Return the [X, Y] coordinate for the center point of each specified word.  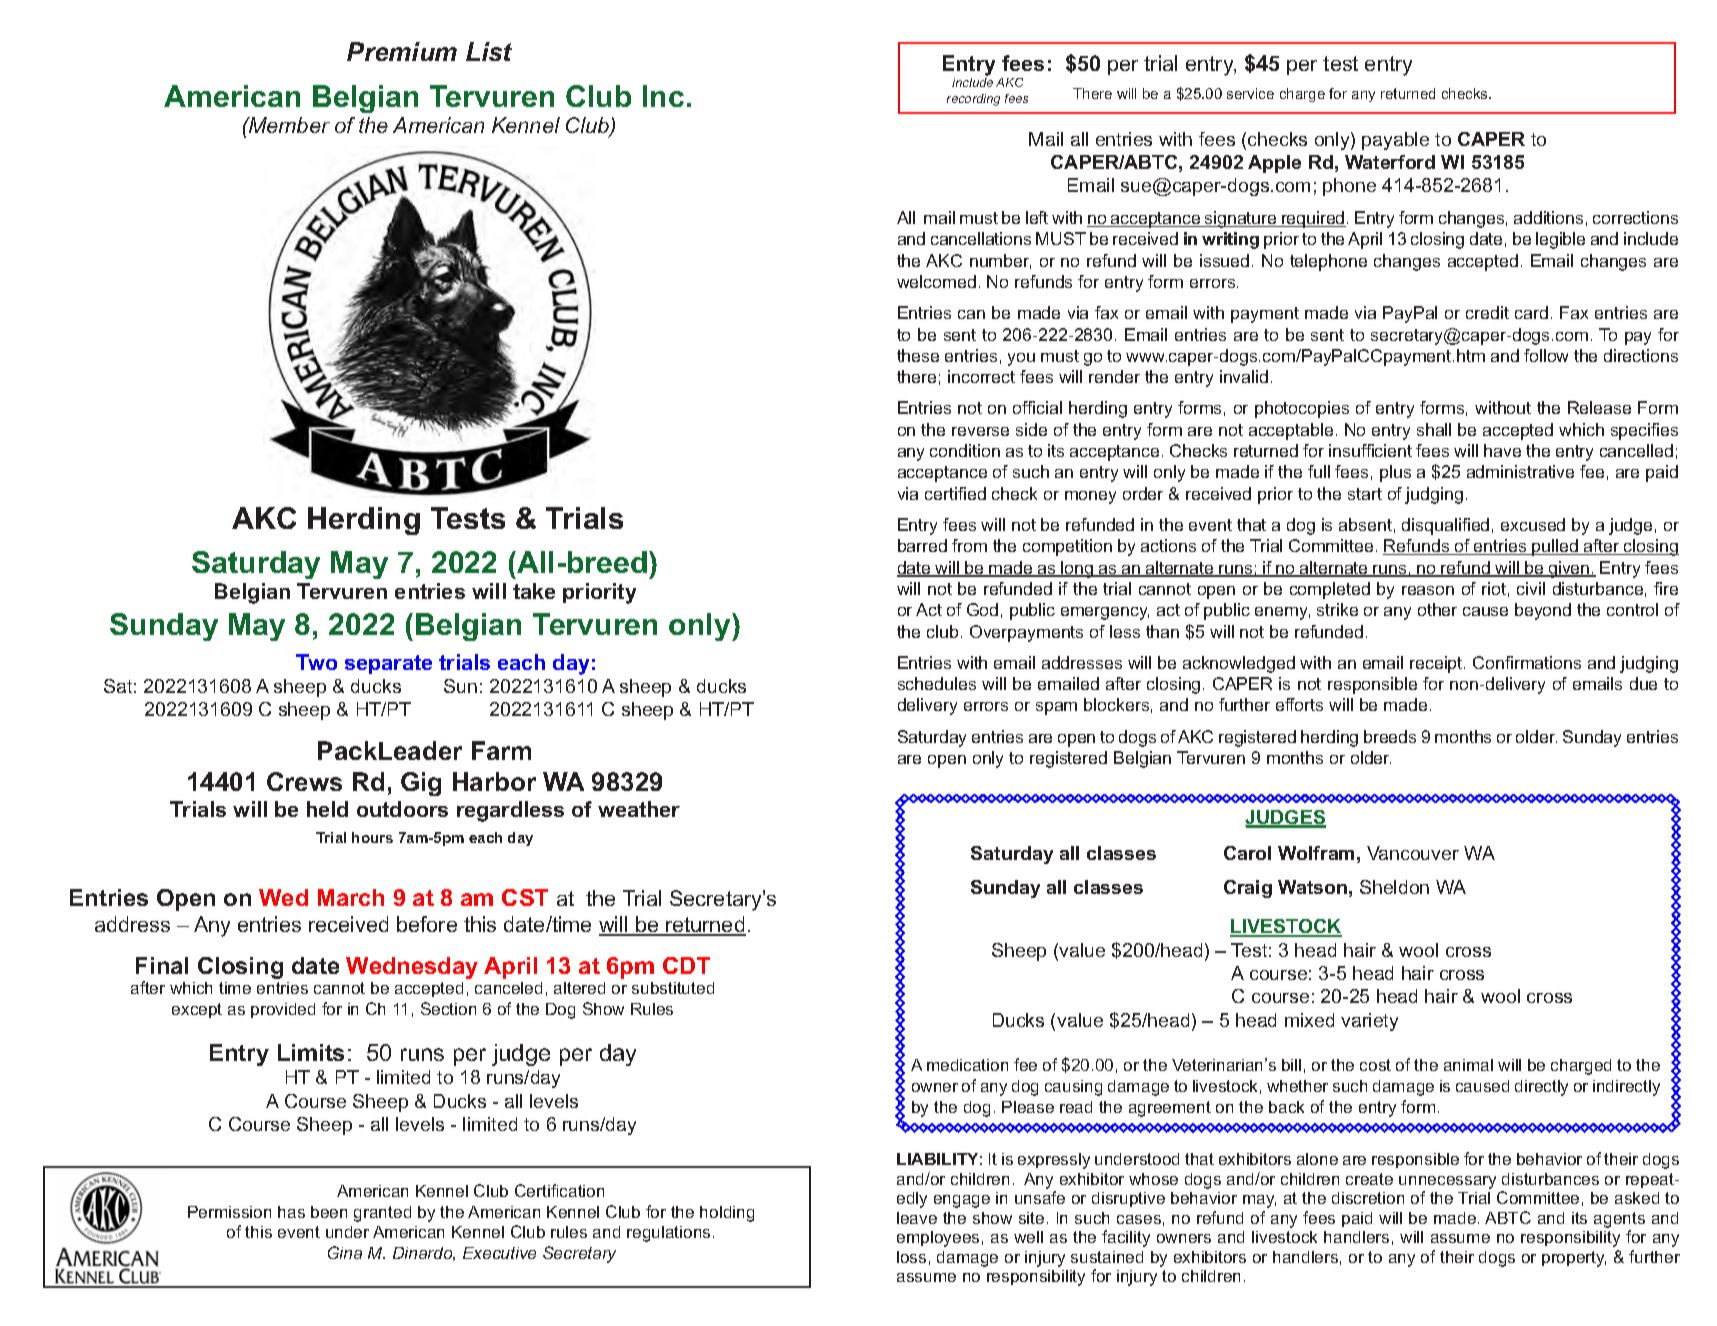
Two [316, 662]
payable [1395, 141]
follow [1546, 355]
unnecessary [1447, 1182]
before [427, 924]
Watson [1312, 887]
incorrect [981, 376]
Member [288, 125]
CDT [686, 965]
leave [917, 1218]
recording [973, 100]
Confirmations [1527, 662]
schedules [937, 683]
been [329, 1212]
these [918, 355]
